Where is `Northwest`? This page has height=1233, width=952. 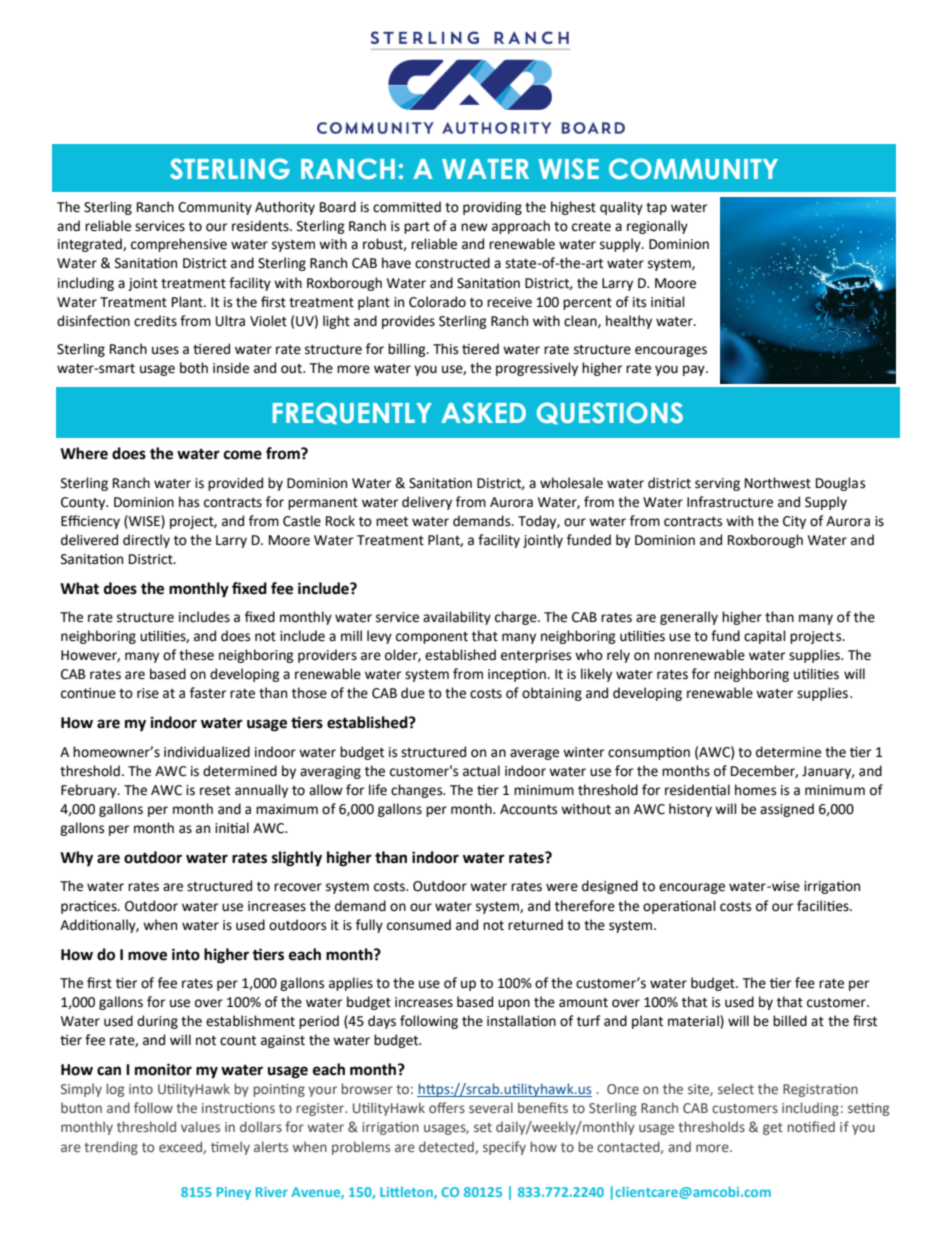 Northwest is located at coordinates (778, 483).
